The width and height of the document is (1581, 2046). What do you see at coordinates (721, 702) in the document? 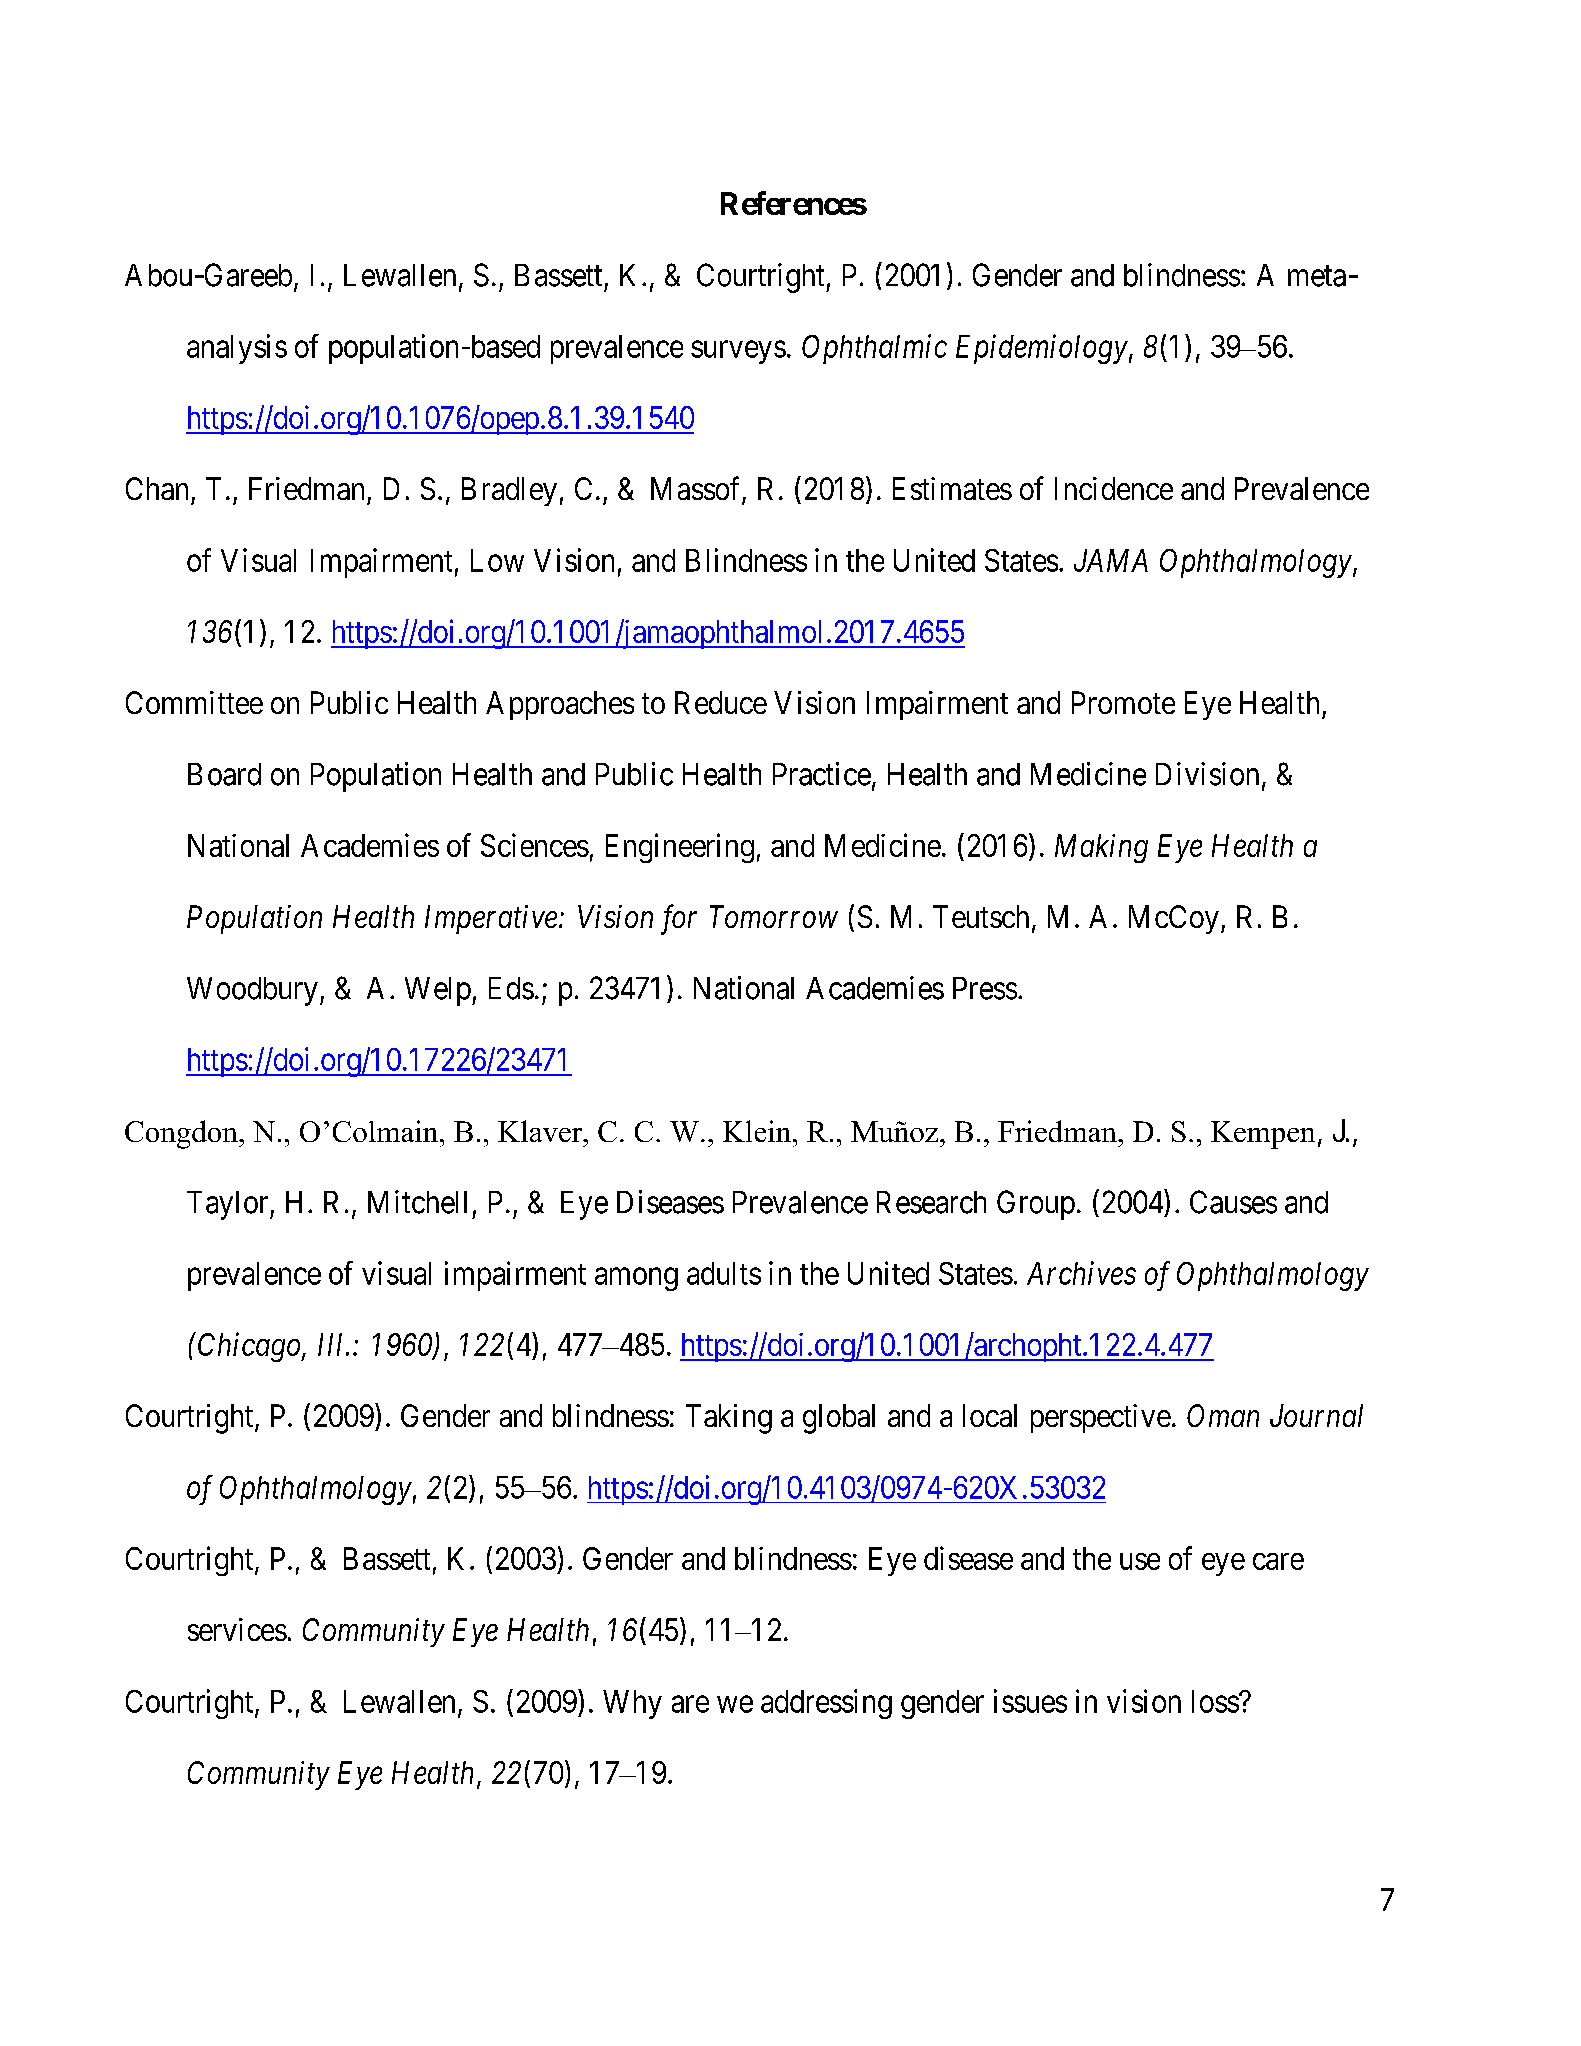
I see `Reduce` at bounding box center [721, 702].
